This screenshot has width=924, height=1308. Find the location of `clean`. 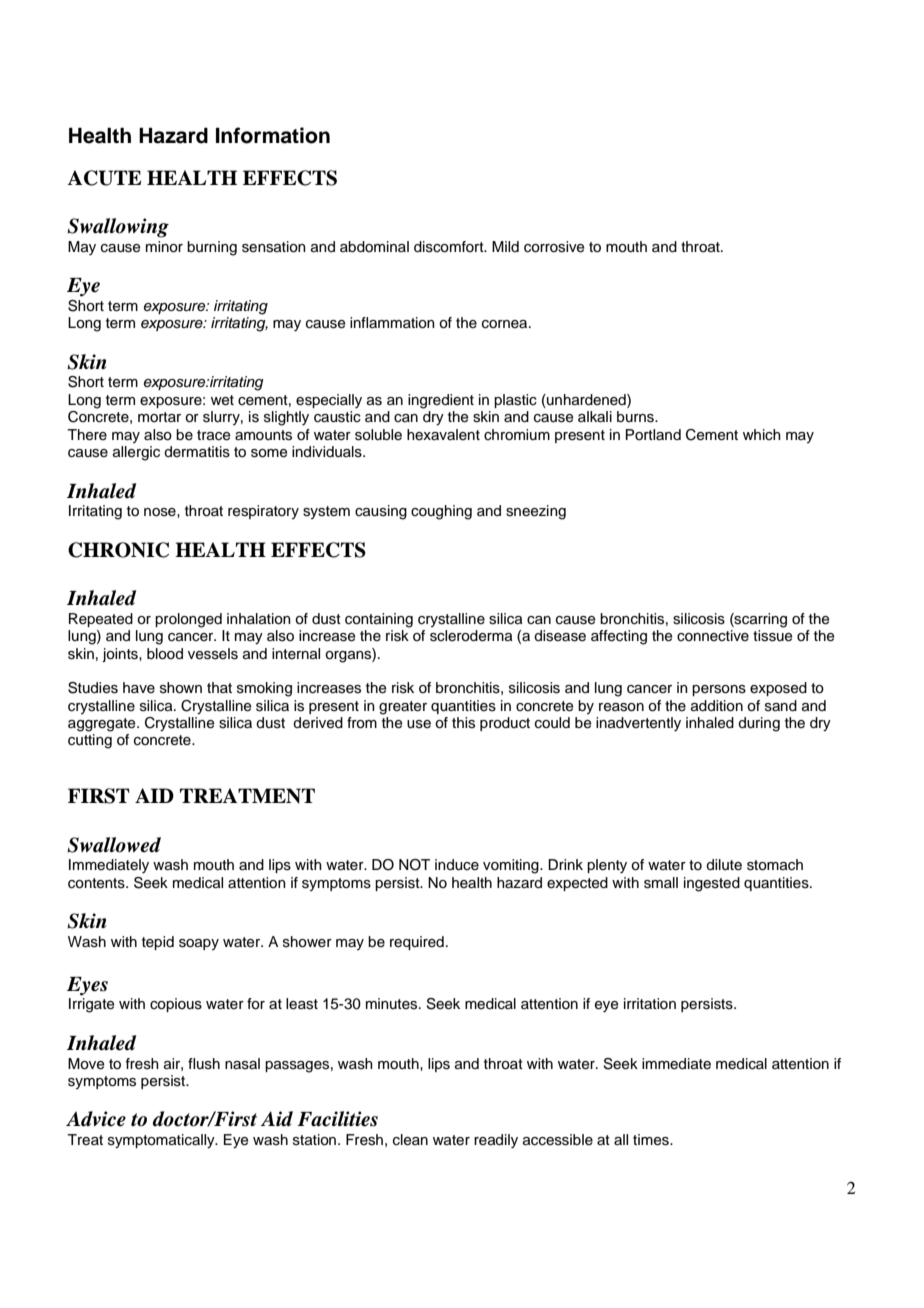

clean is located at coordinates (410, 1140).
